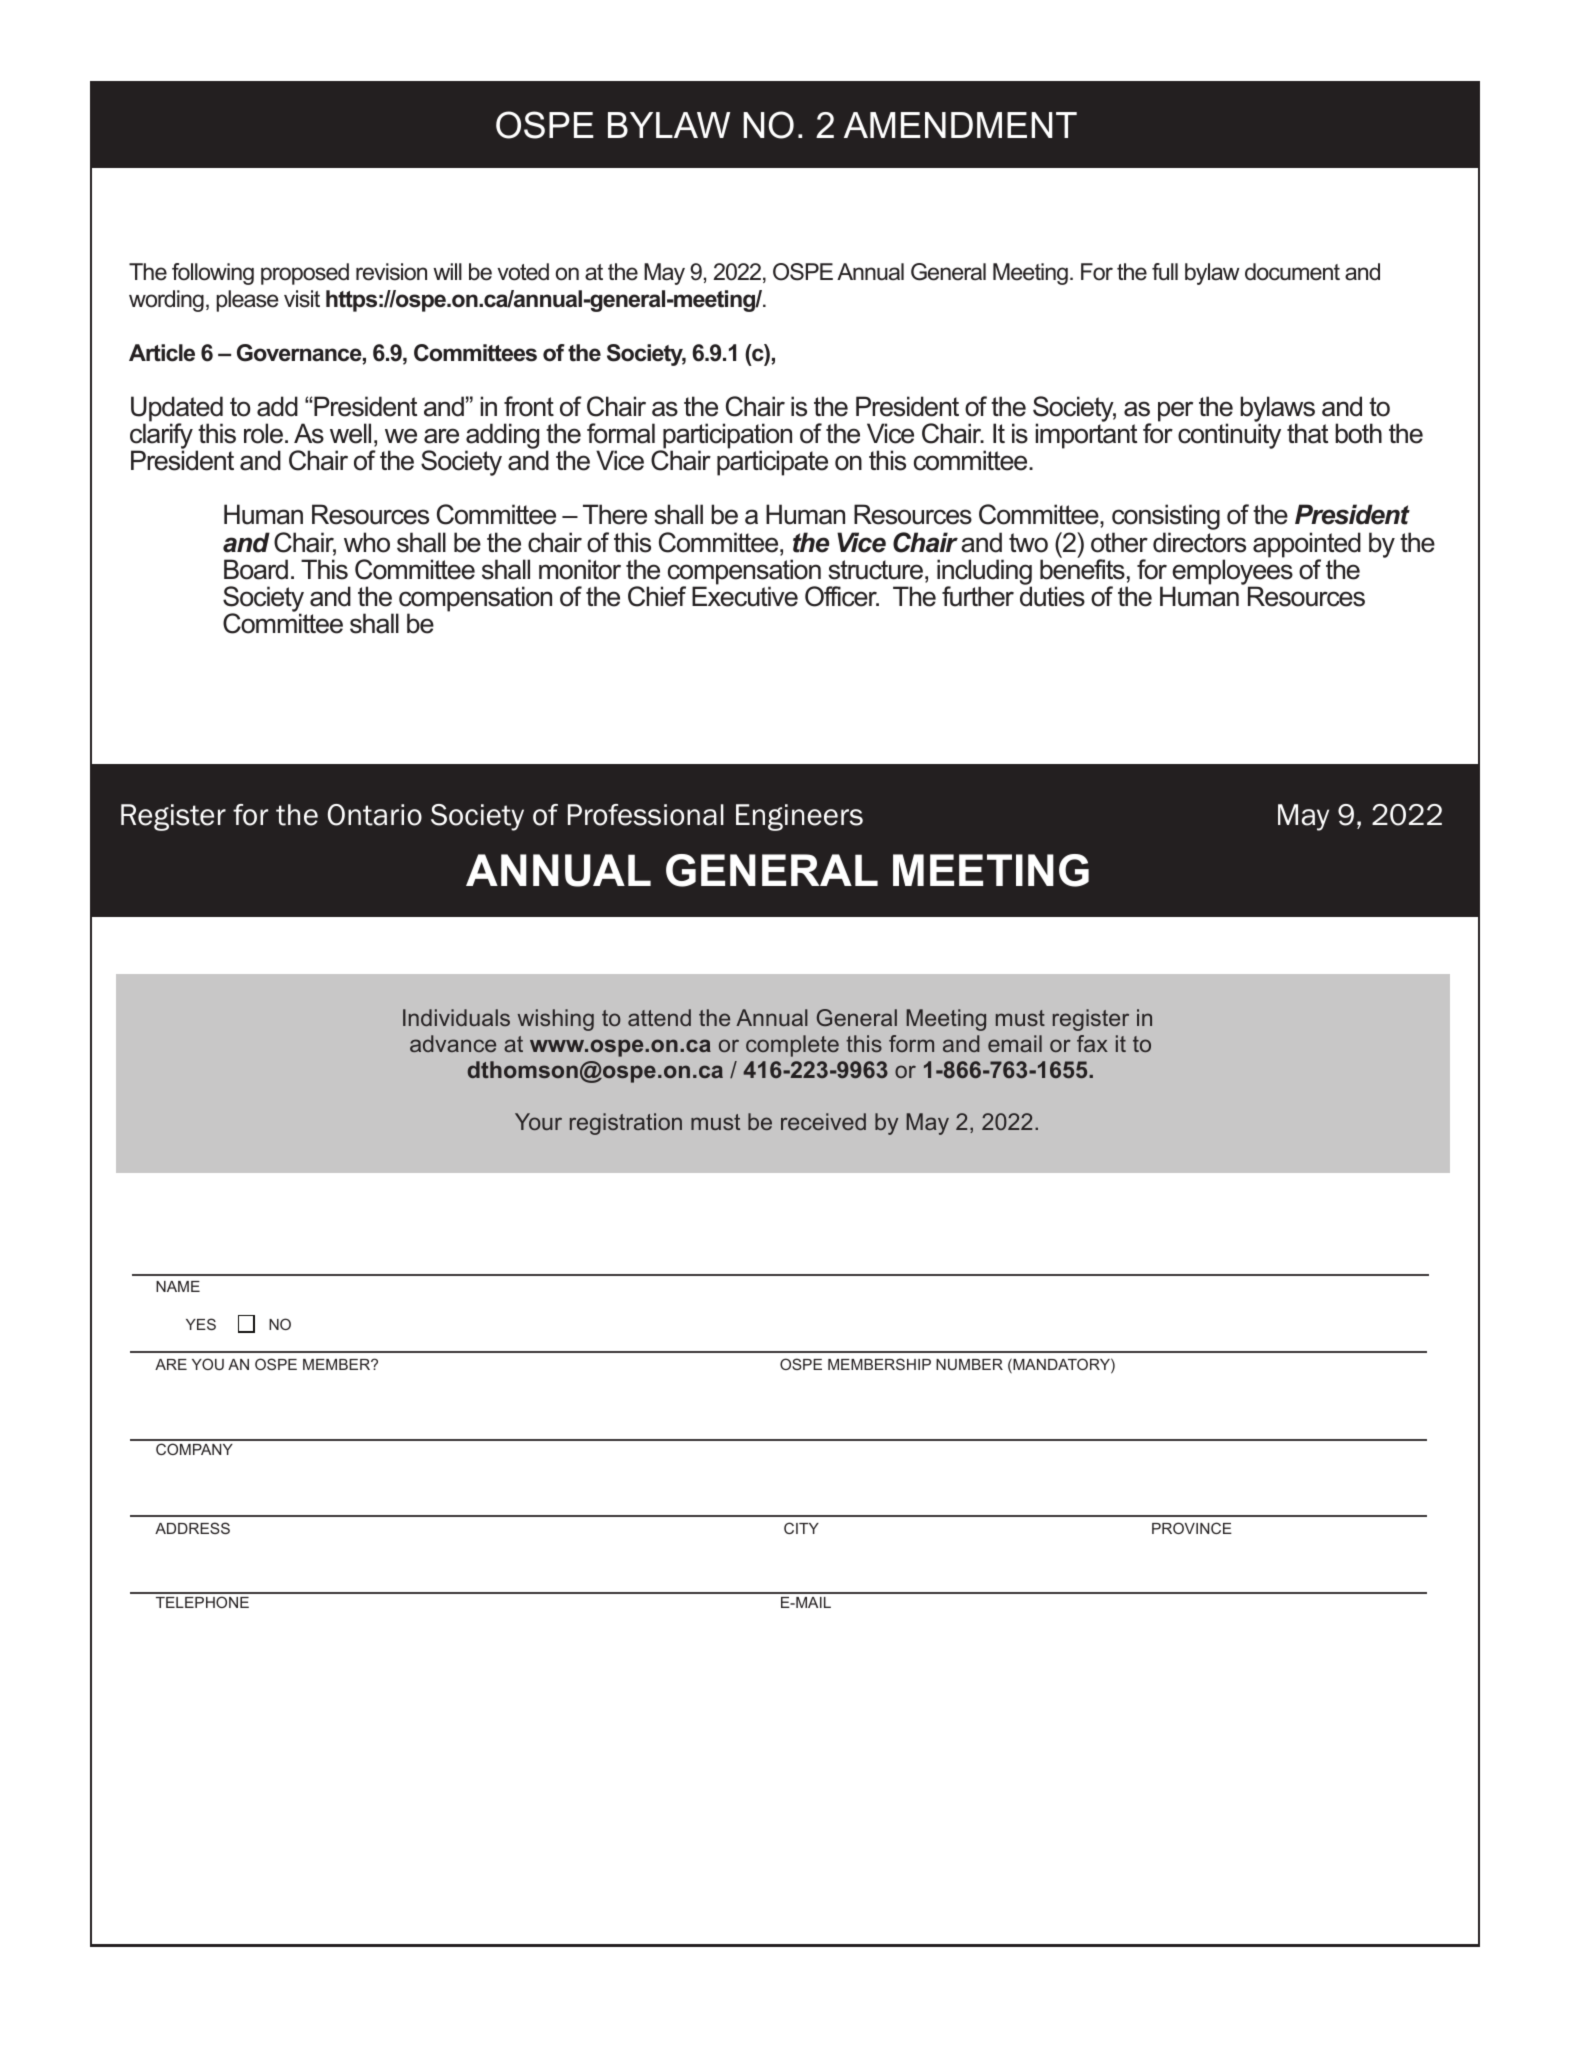 The image size is (1585, 2052). Describe the element at coordinates (960, 125) in the image. I see `AMENDMENT` at that location.
